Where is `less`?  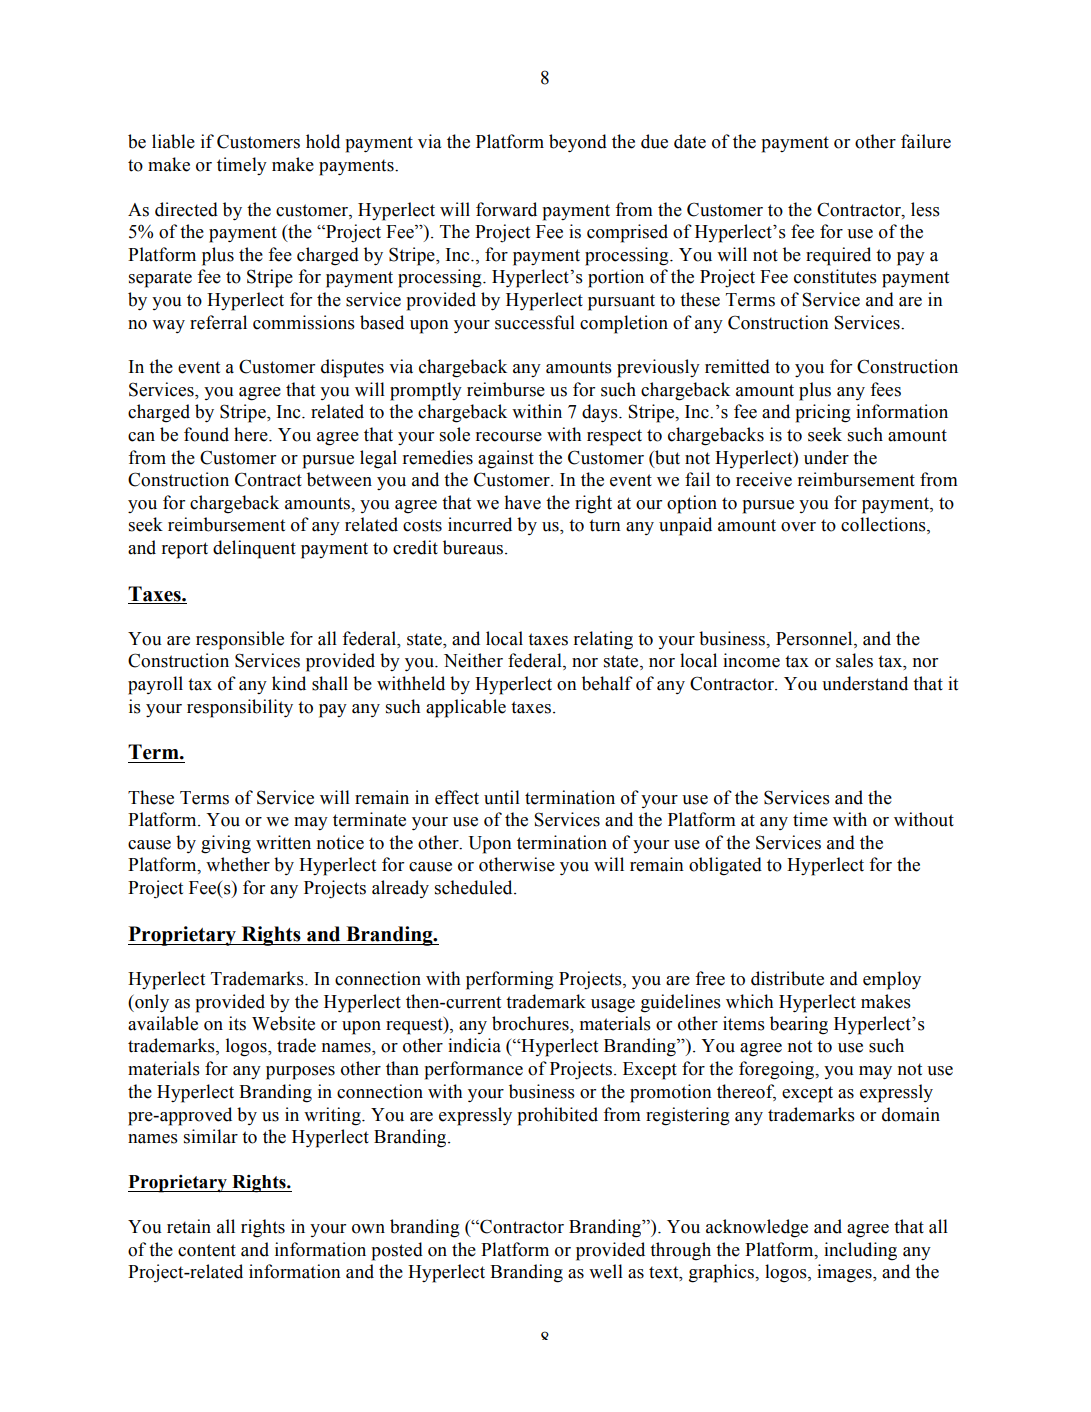 less is located at coordinates (925, 209).
